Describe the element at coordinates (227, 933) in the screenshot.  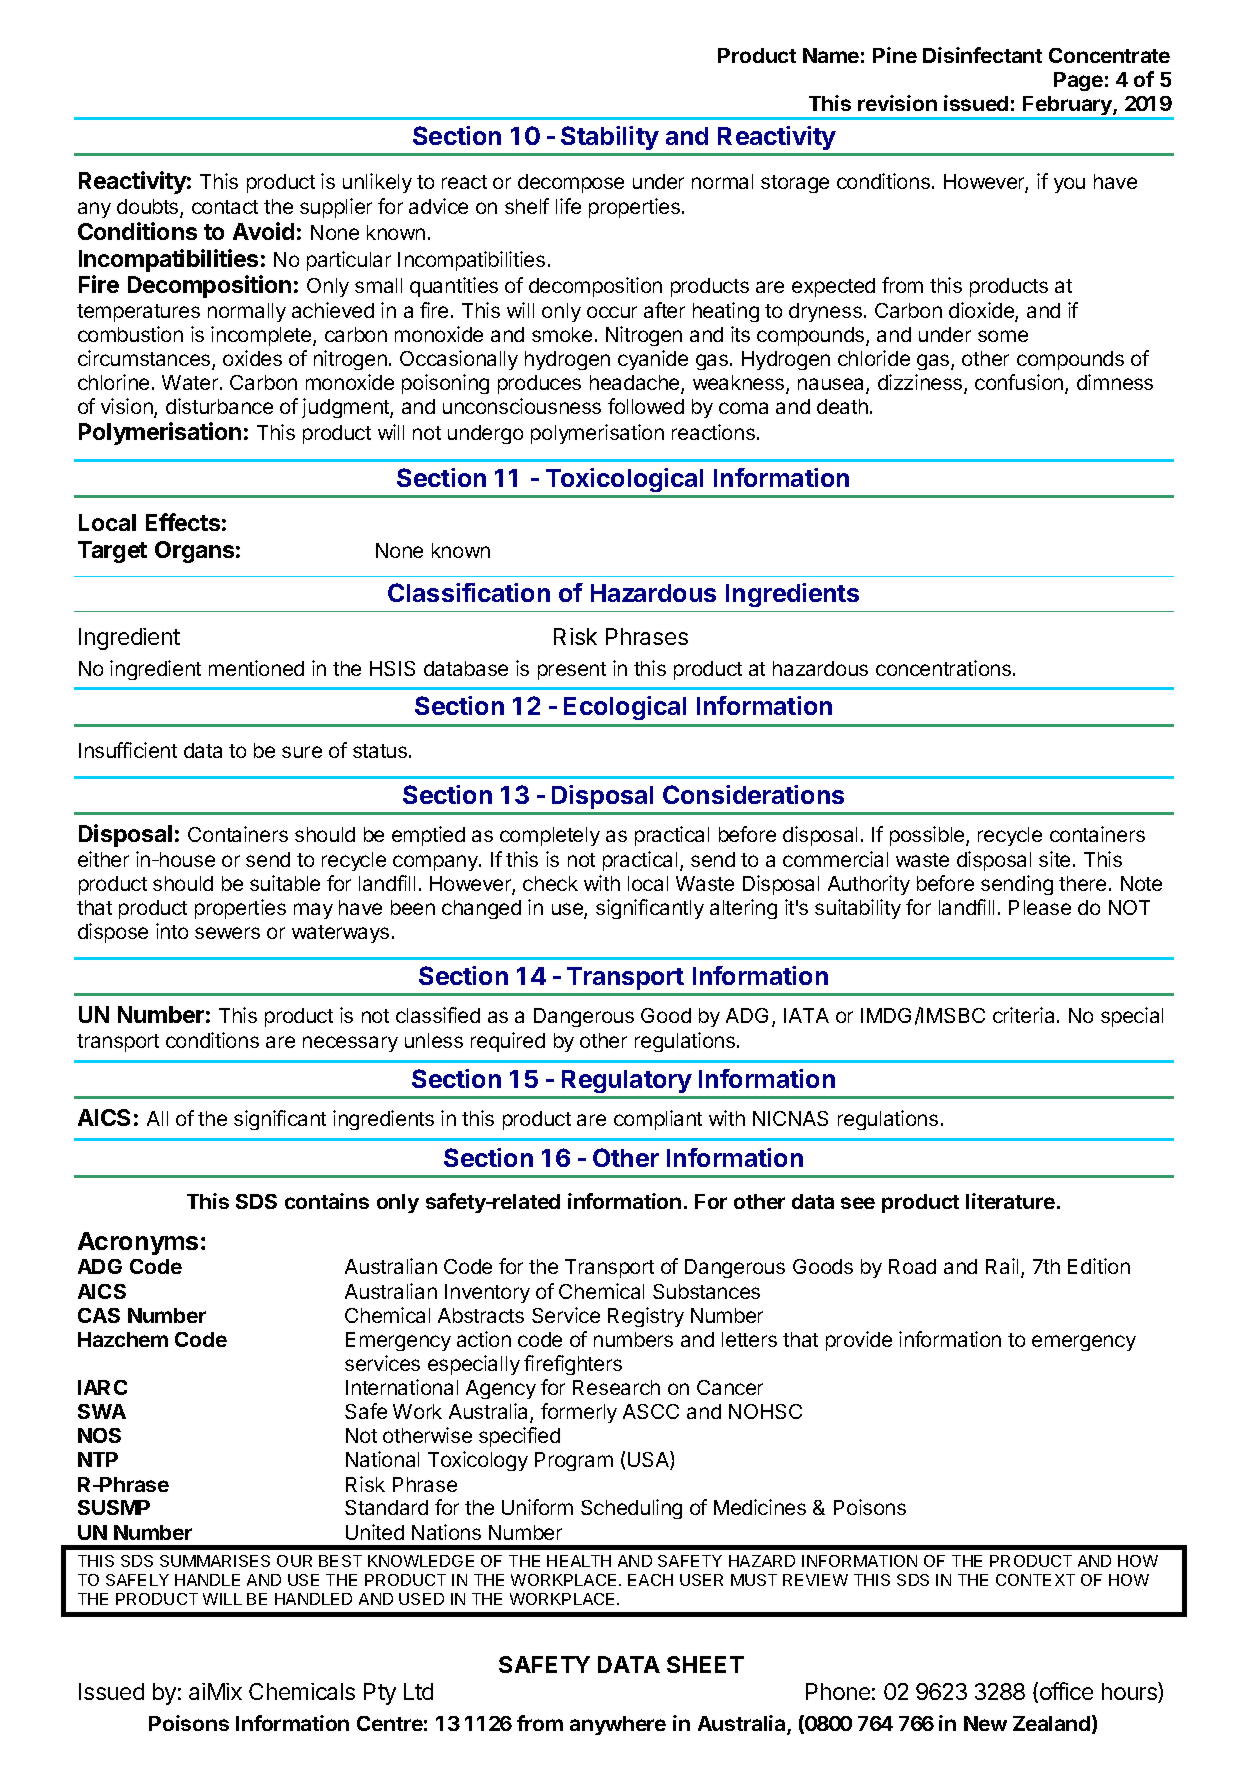
I see `sewers` at that location.
